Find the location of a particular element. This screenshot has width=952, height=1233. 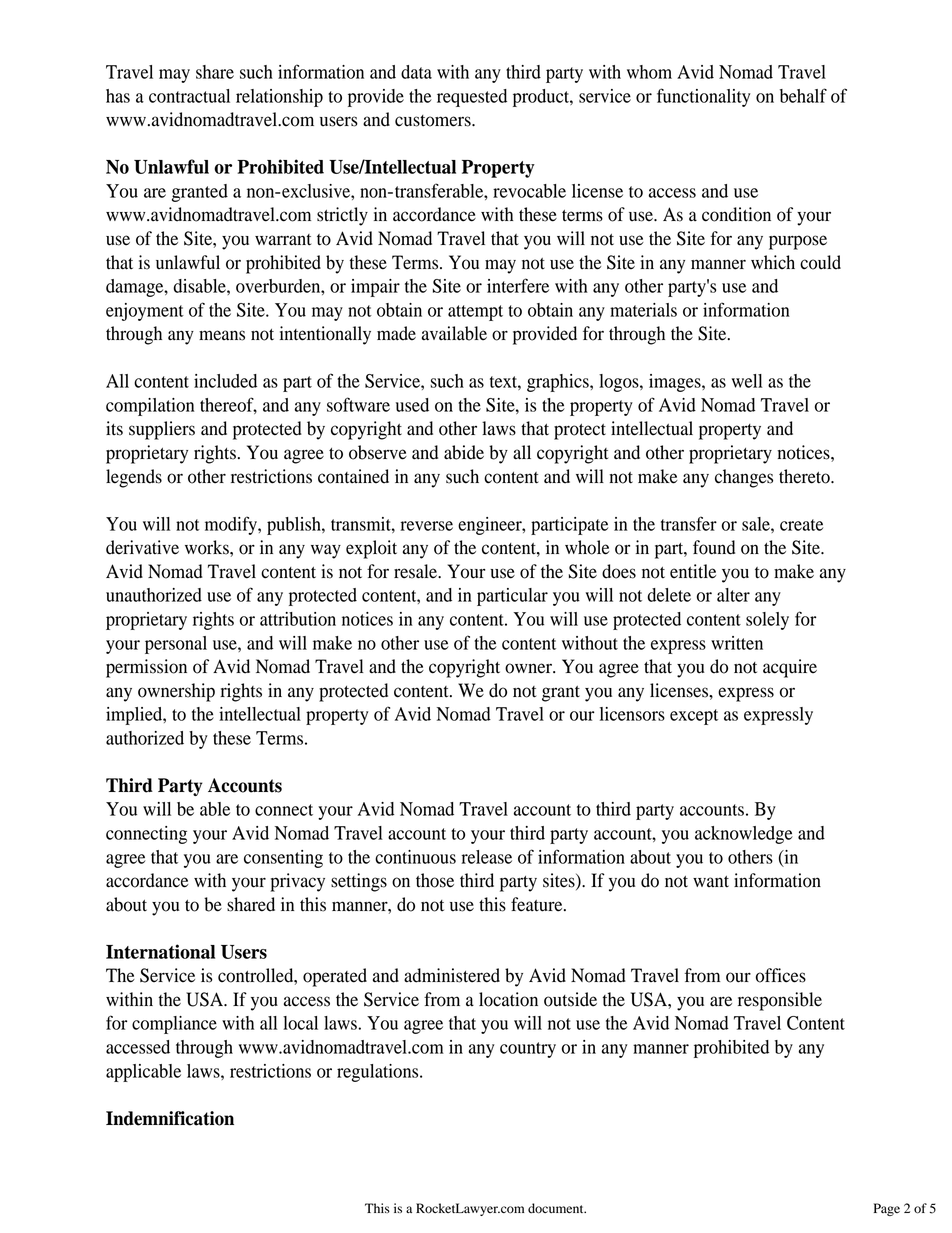

want is located at coordinates (711, 881).
